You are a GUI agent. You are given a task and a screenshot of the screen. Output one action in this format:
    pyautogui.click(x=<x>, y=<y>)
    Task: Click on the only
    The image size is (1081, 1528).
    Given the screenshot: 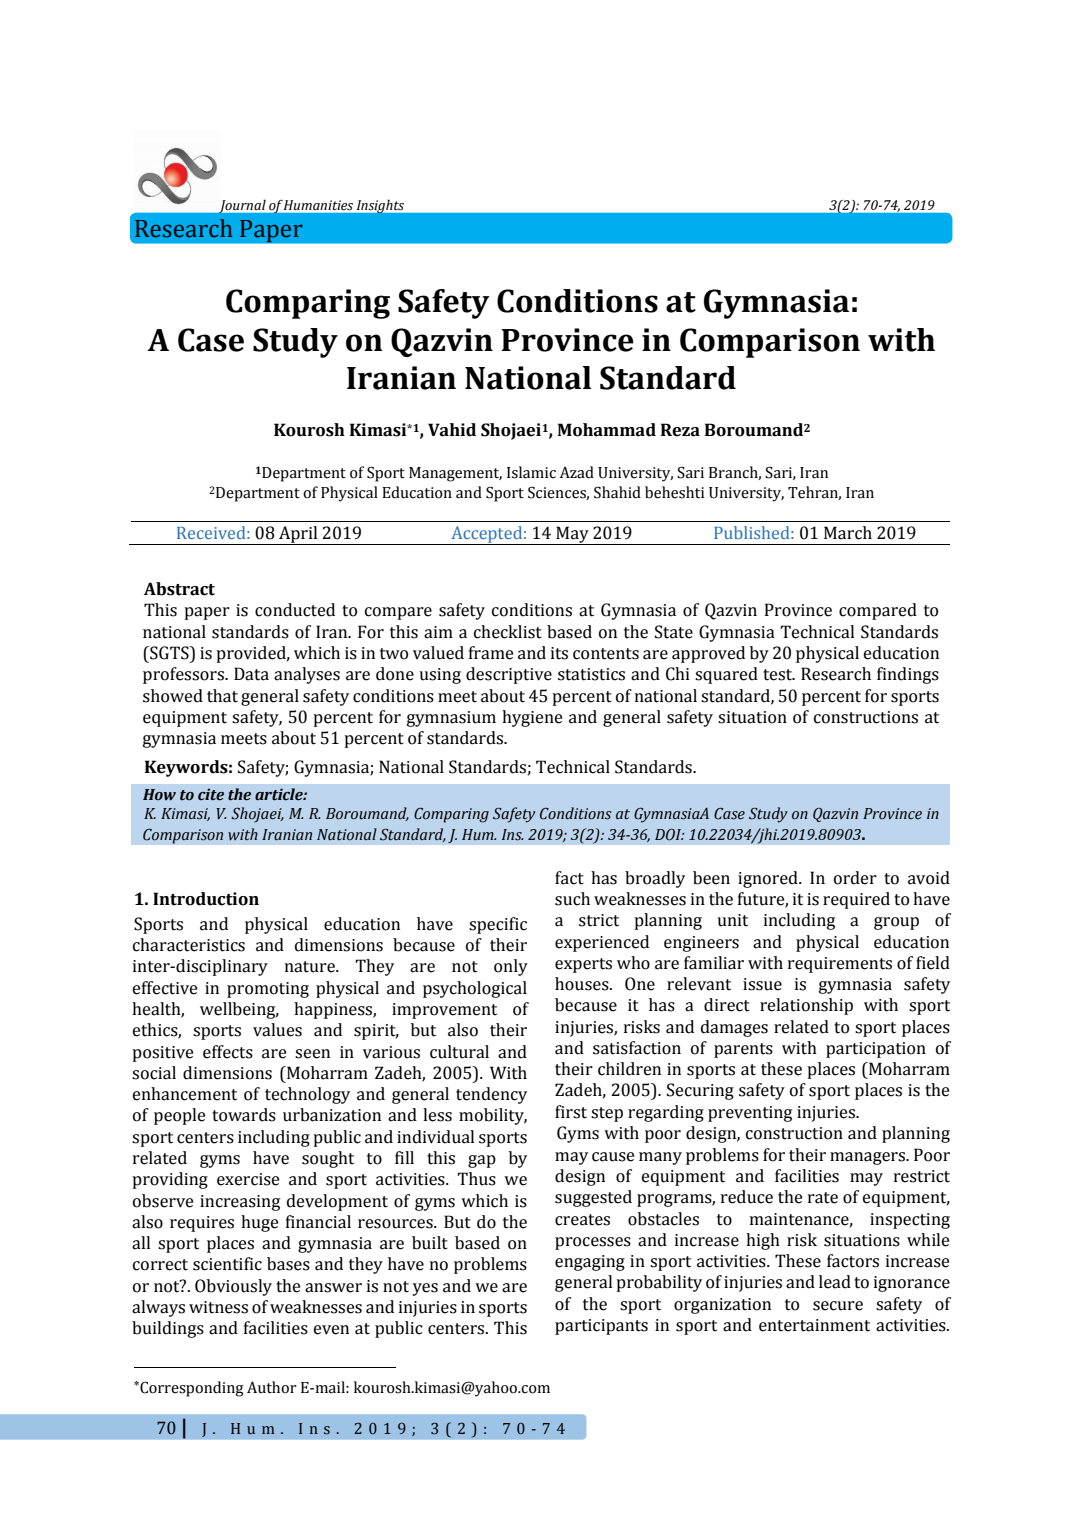 What is the action you would take?
    pyautogui.click(x=511, y=967)
